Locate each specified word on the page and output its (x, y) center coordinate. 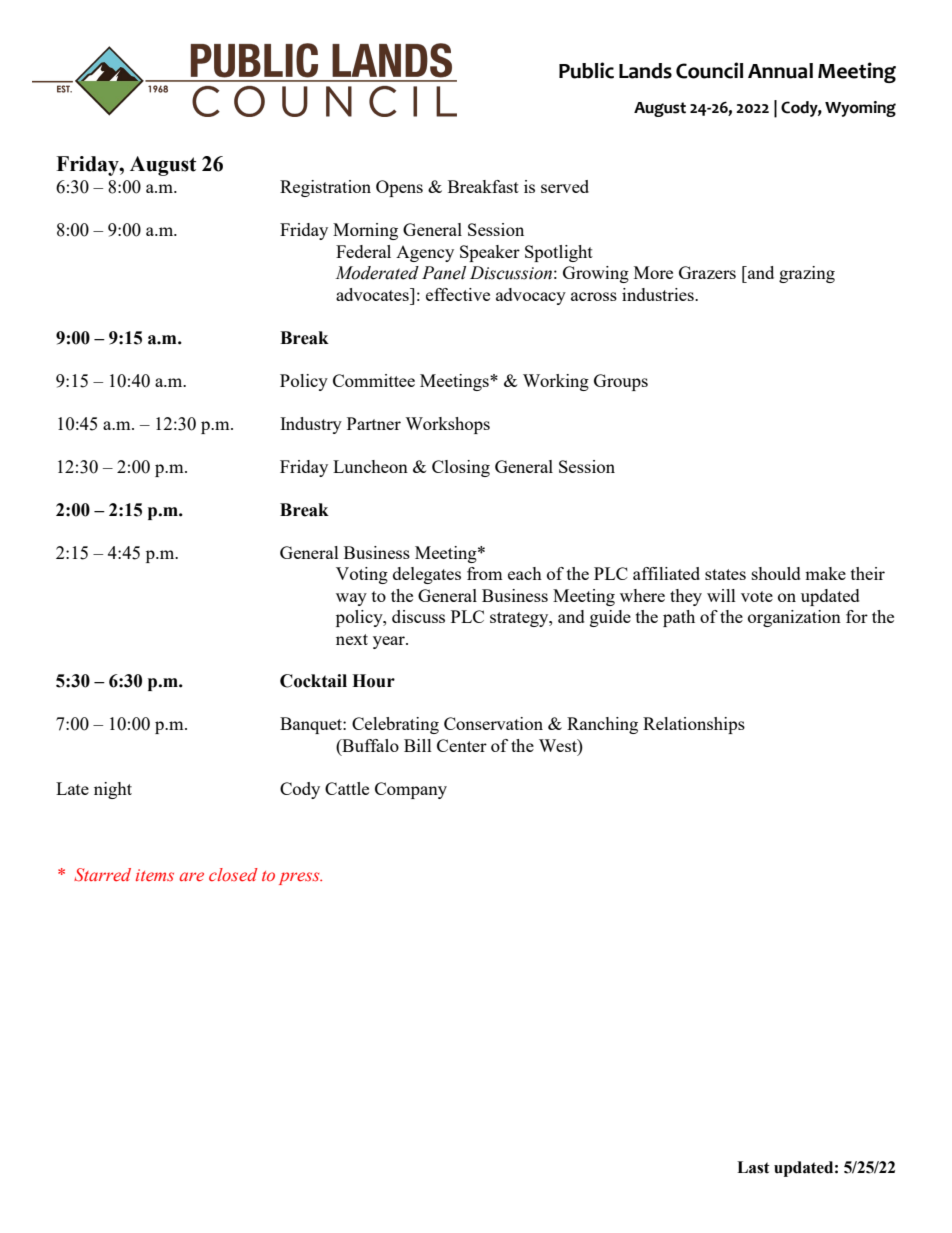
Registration (325, 188)
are (191, 876)
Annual (780, 71)
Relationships (694, 725)
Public (586, 70)
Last (753, 1167)
